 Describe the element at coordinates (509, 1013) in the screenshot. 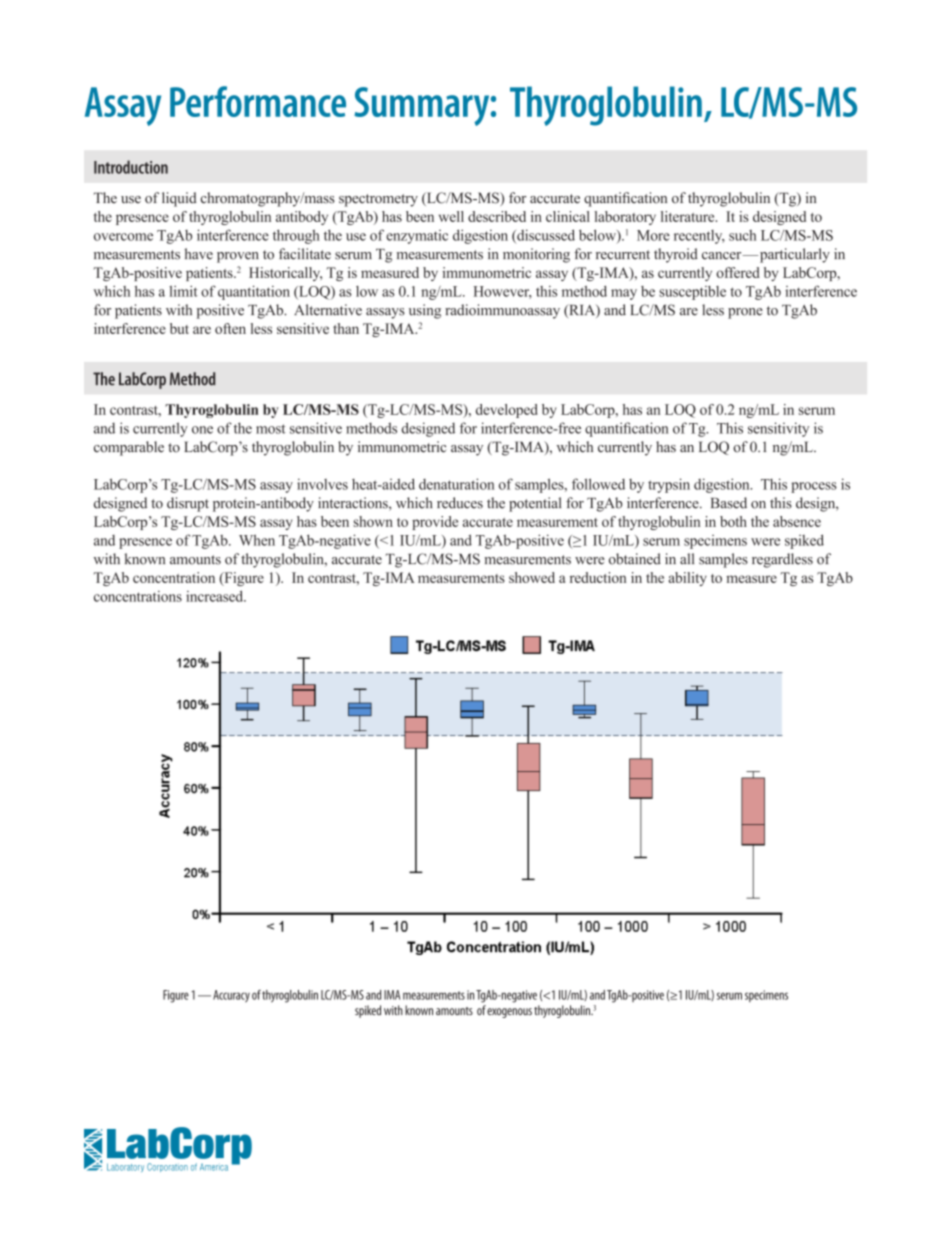

I see `exogenous` at that location.
